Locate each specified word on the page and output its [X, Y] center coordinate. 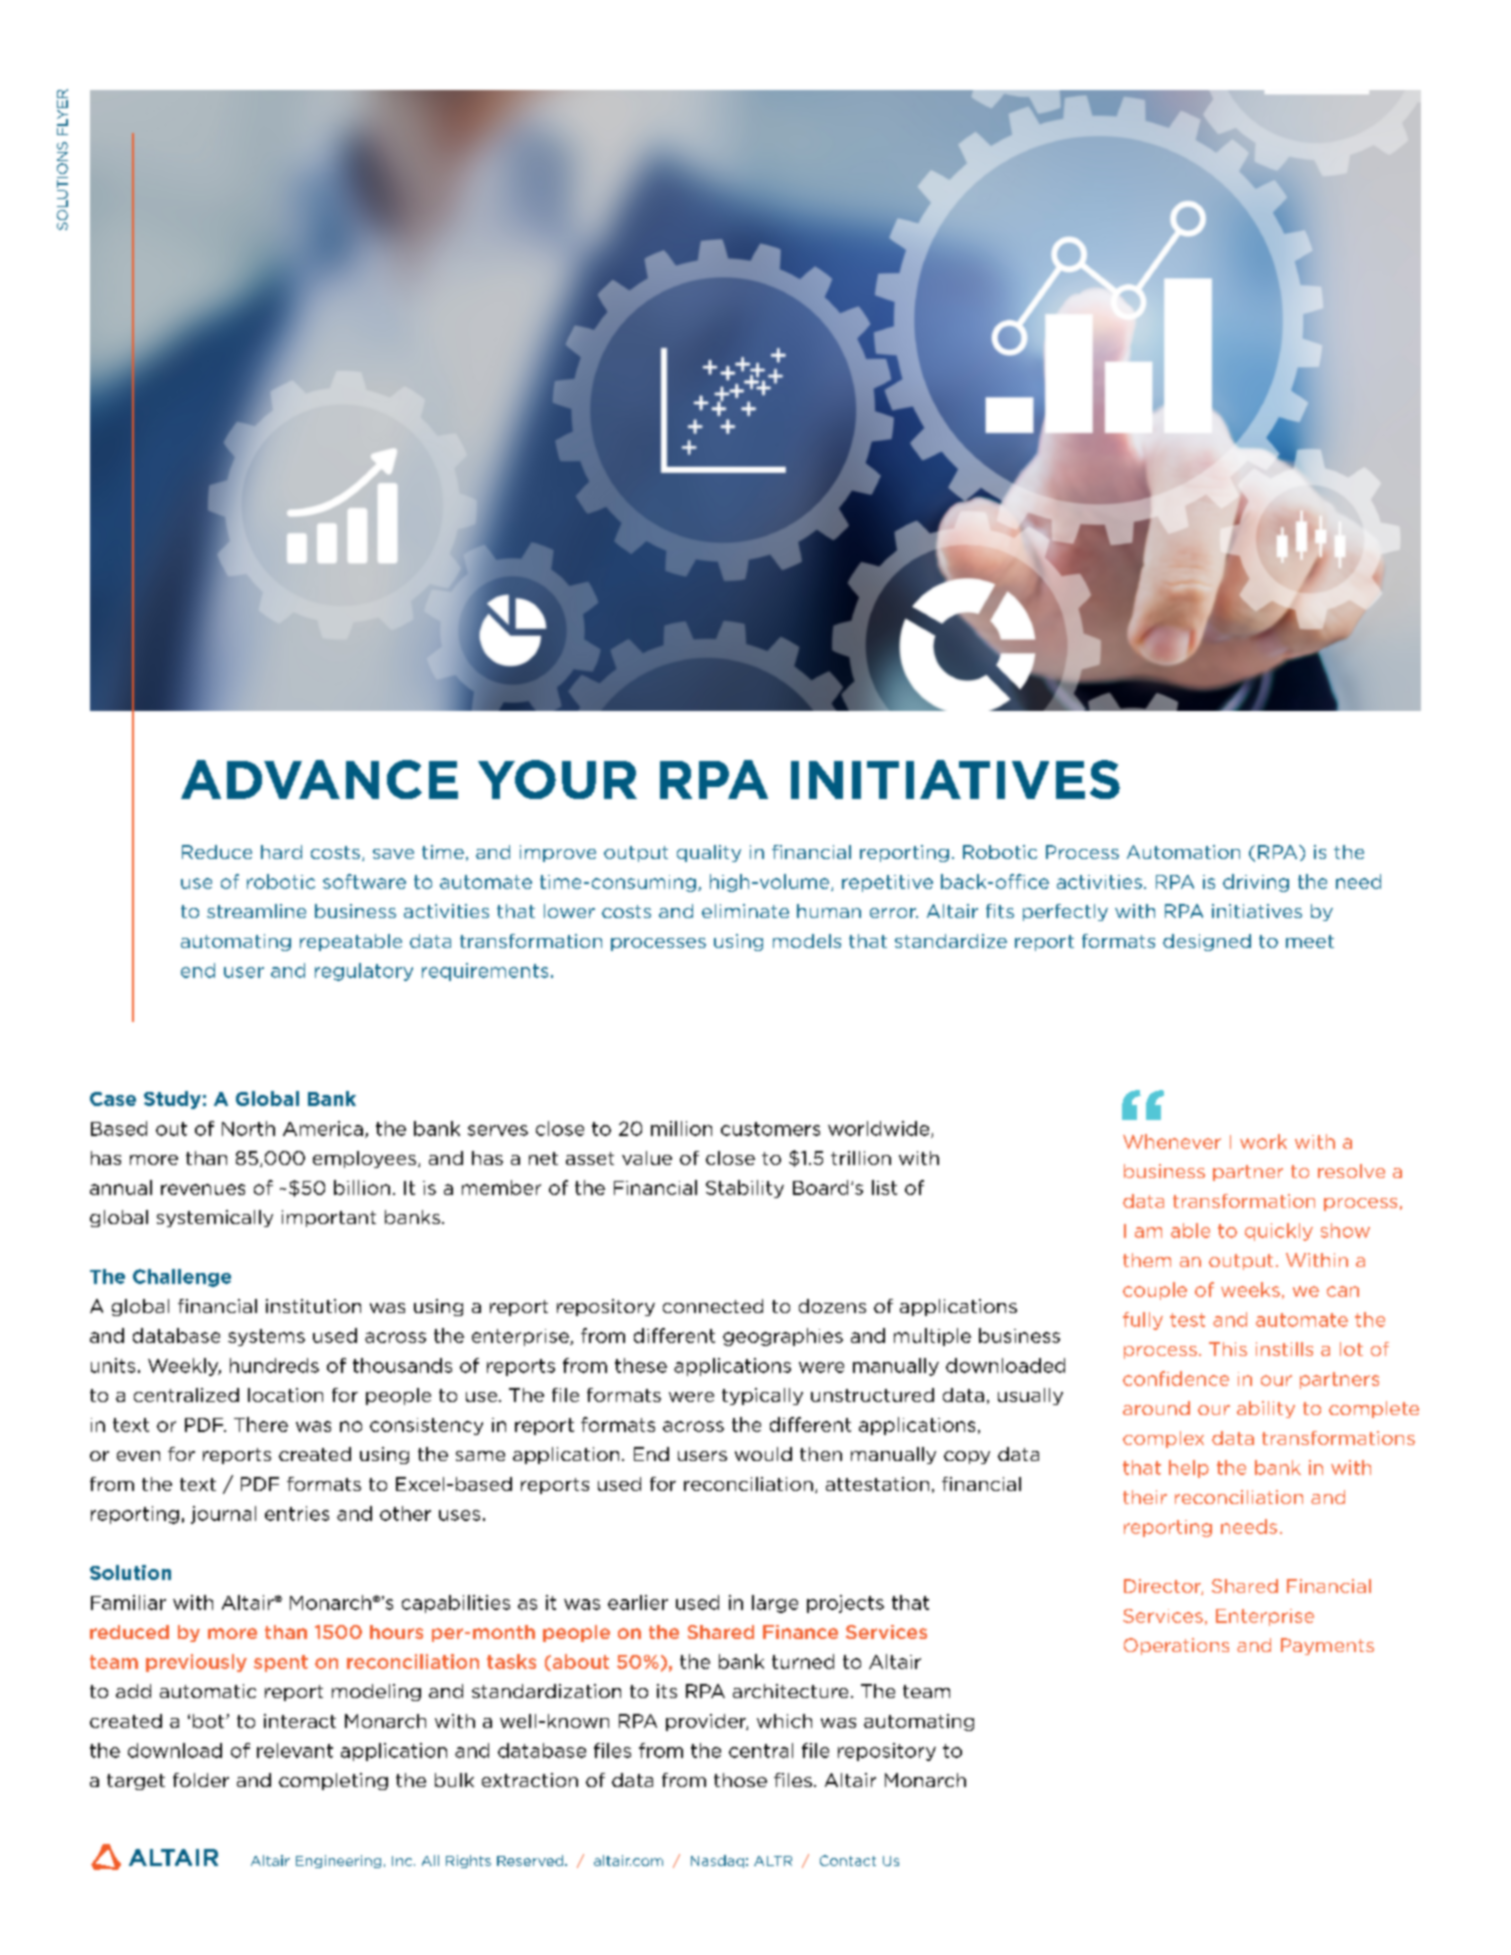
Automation [1183, 852]
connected [713, 1306]
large [775, 1604]
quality [709, 853]
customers [770, 1129]
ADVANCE [319, 779]
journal [223, 1515]
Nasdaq [717, 1861]
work [1263, 1141]
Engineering [338, 1861]
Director [1163, 1587]
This [1228, 1349]
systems [266, 1337]
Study [172, 1100]
